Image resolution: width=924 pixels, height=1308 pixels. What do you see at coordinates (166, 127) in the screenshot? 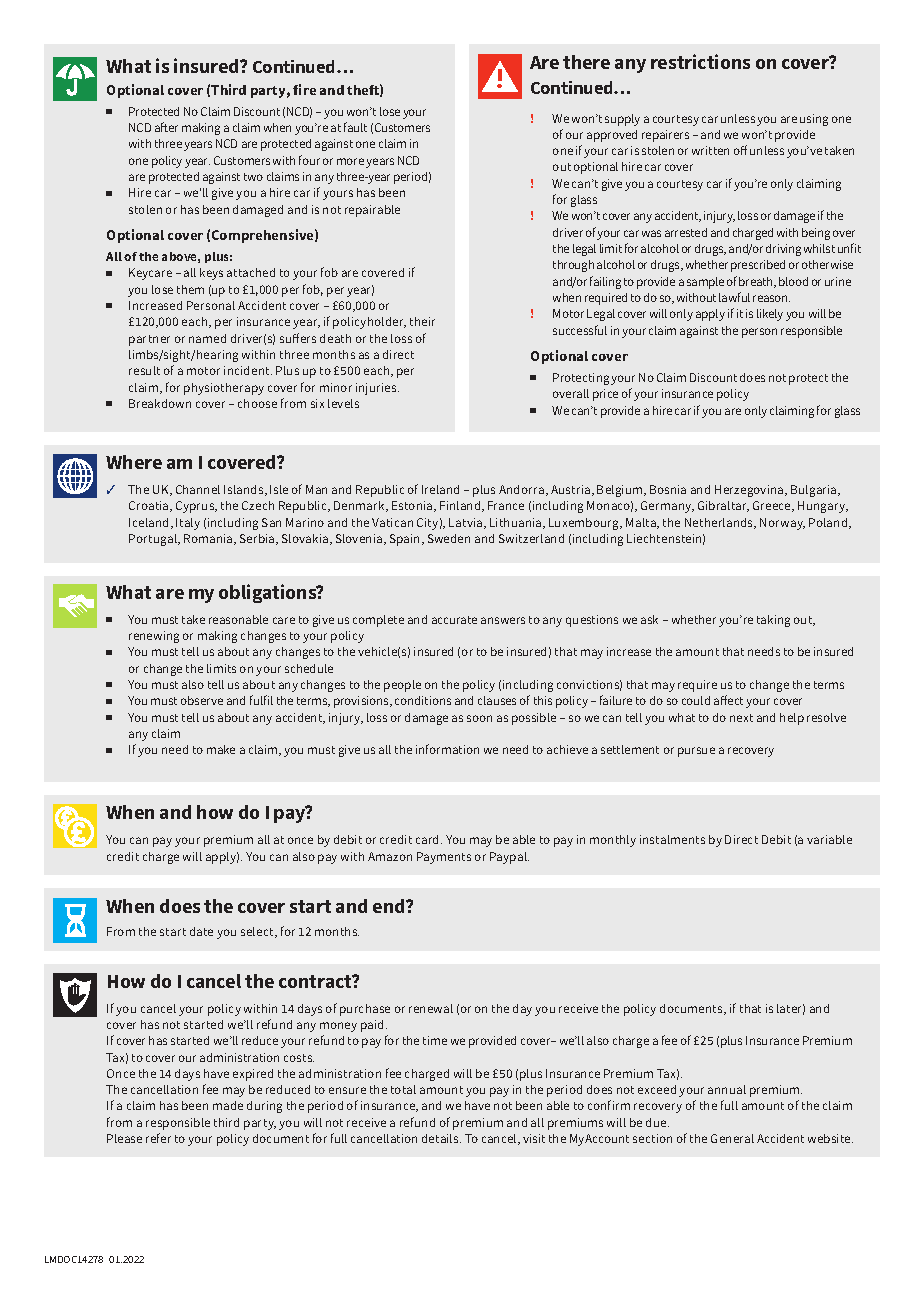
I see `after` at bounding box center [166, 127].
